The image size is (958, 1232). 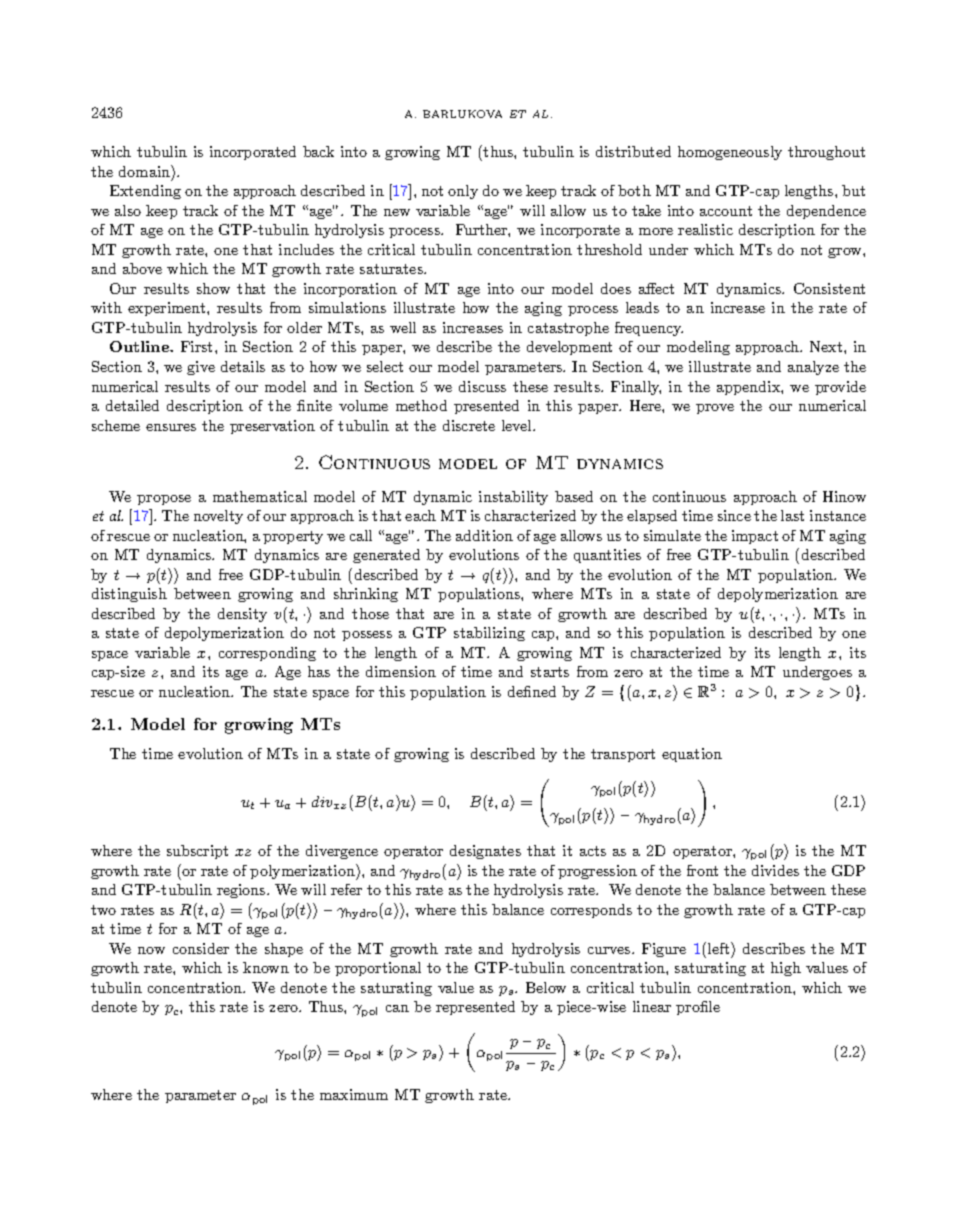 What do you see at coordinates (485, 852) in the page?
I see `designates` at bounding box center [485, 852].
